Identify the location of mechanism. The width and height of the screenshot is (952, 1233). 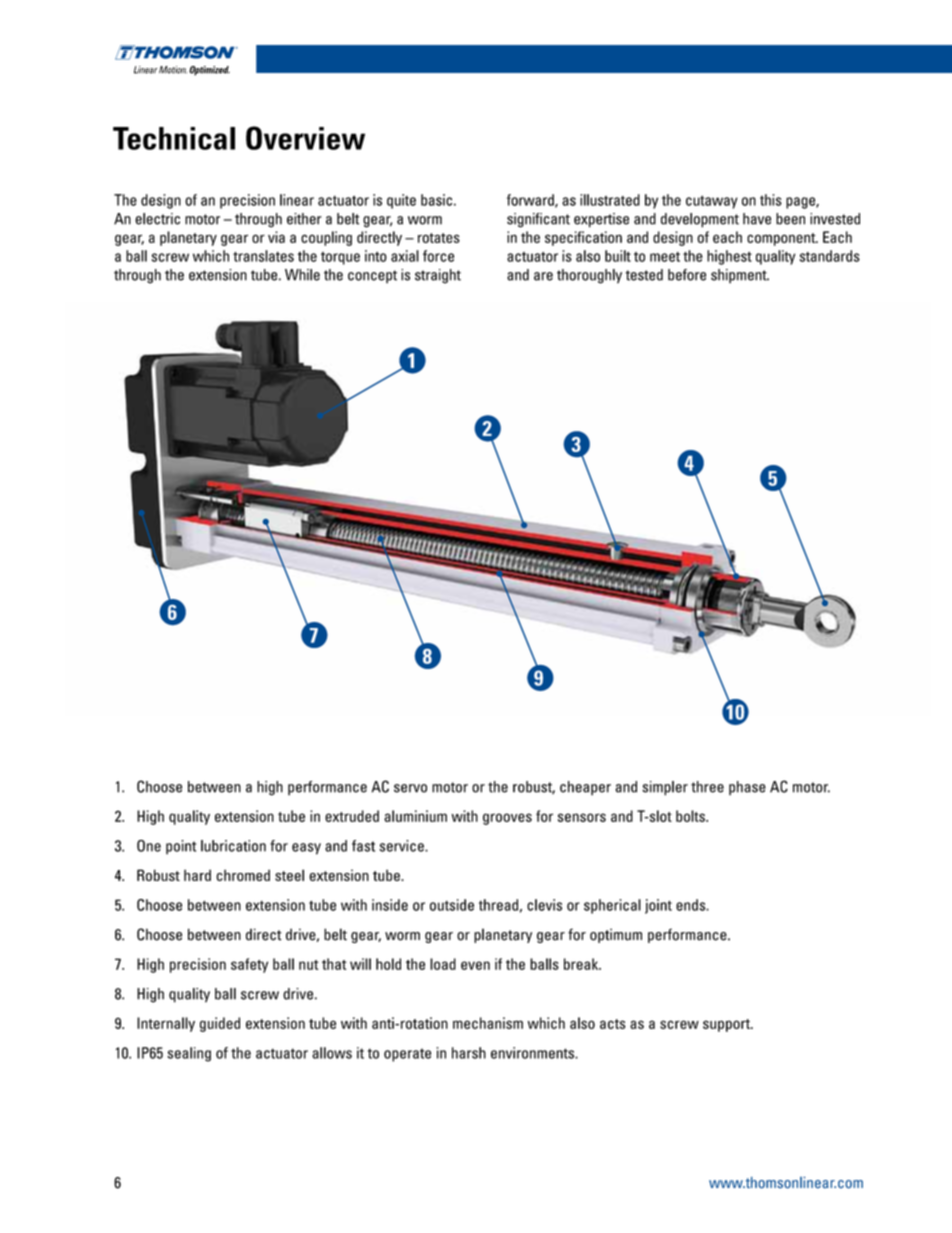
(488, 1023).
